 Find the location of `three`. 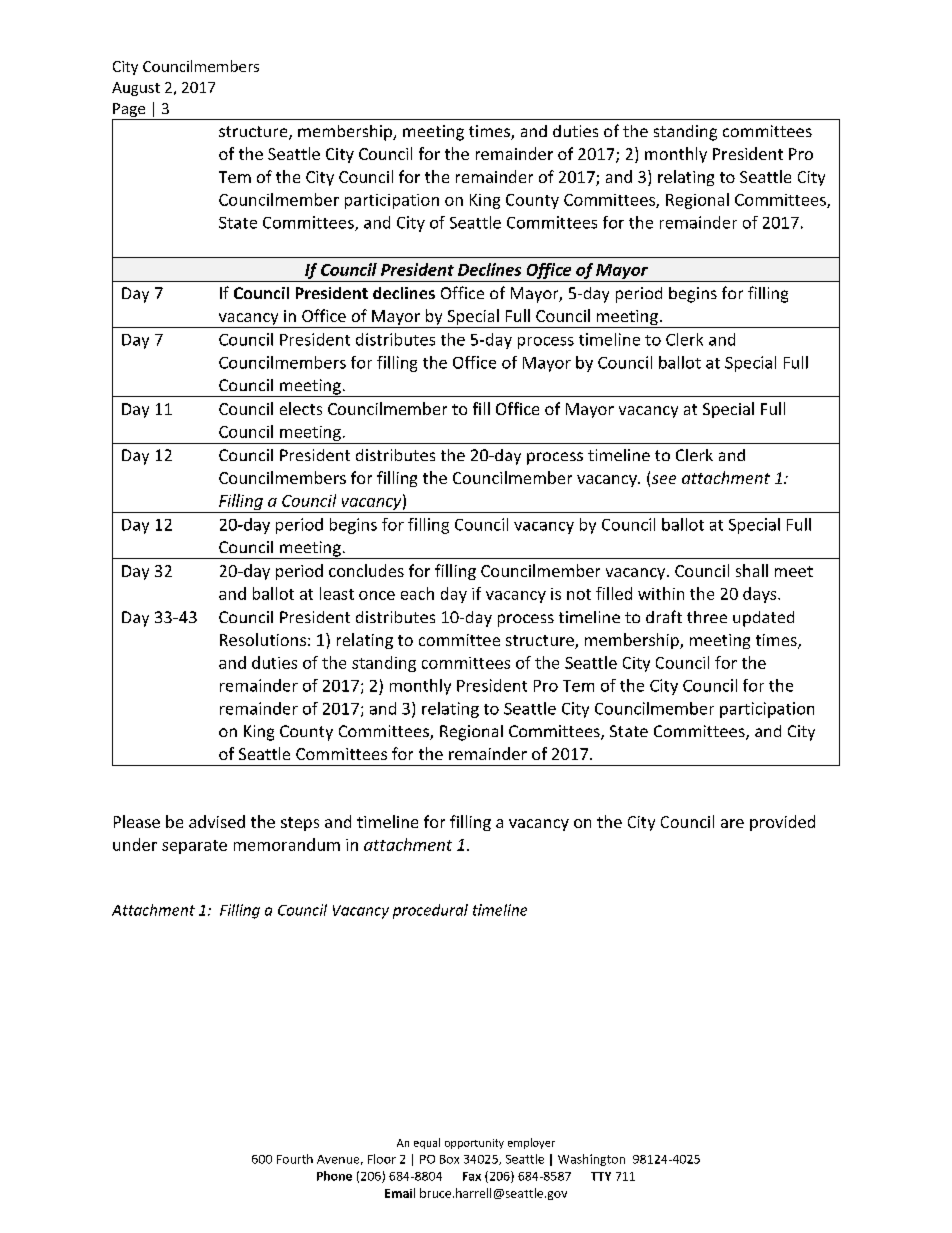

three is located at coordinates (707, 617).
